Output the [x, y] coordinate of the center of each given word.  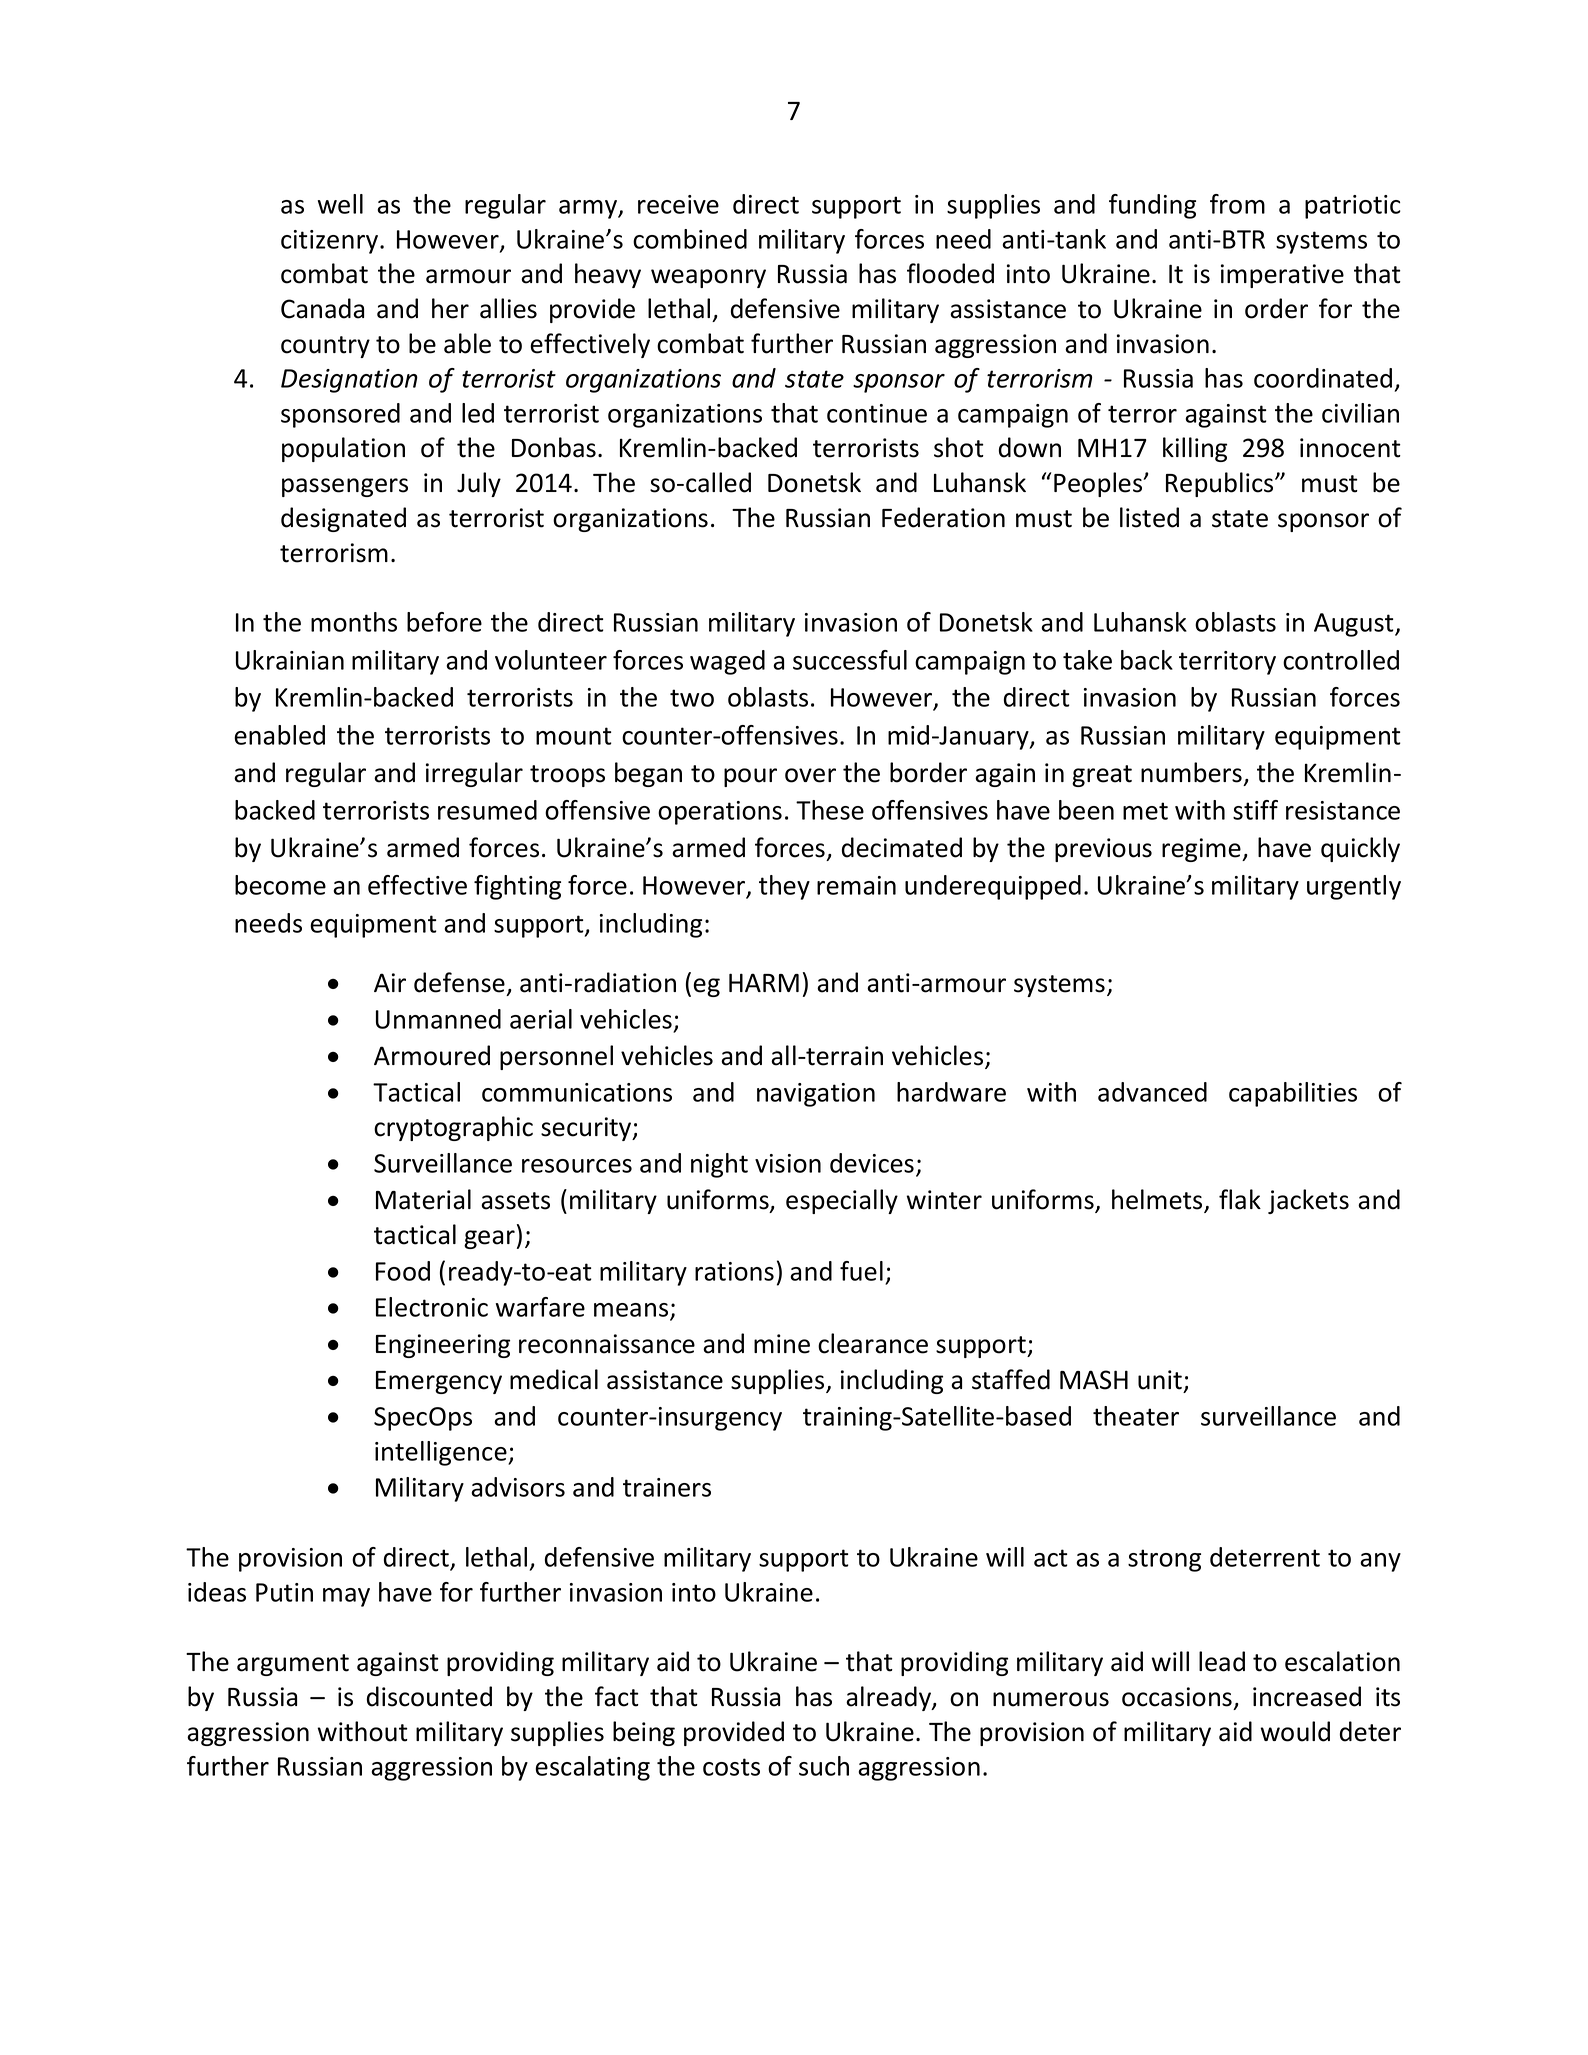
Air [390, 982]
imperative [1282, 276]
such [824, 1766]
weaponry [708, 278]
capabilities [1293, 1094]
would [1295, 1731]
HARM [764, 982]
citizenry [331, 242]
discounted [429, 1696]
